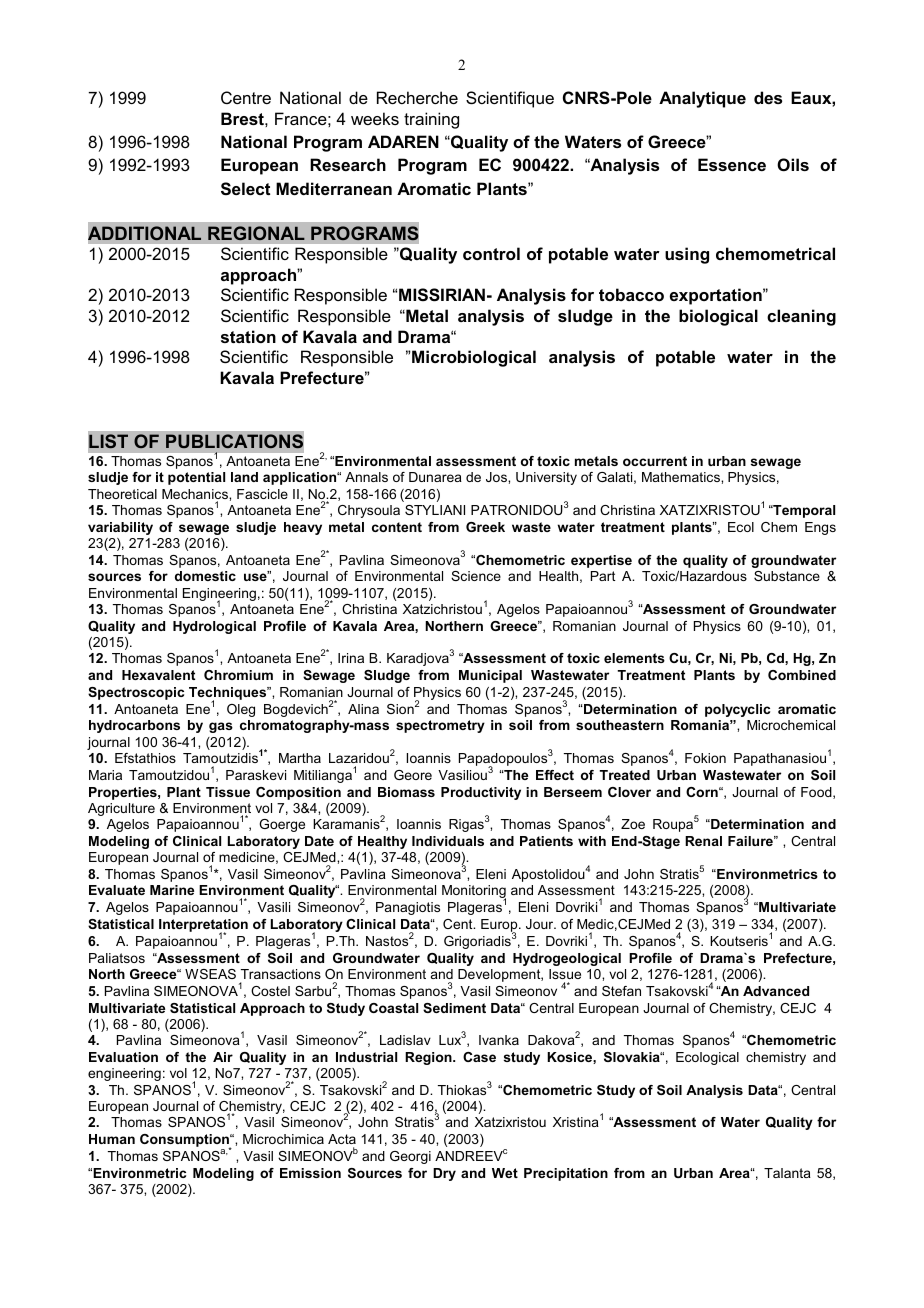  Describe the element at coordinates (481, 793) in the screenshot. I see `Productivity` at that location.
